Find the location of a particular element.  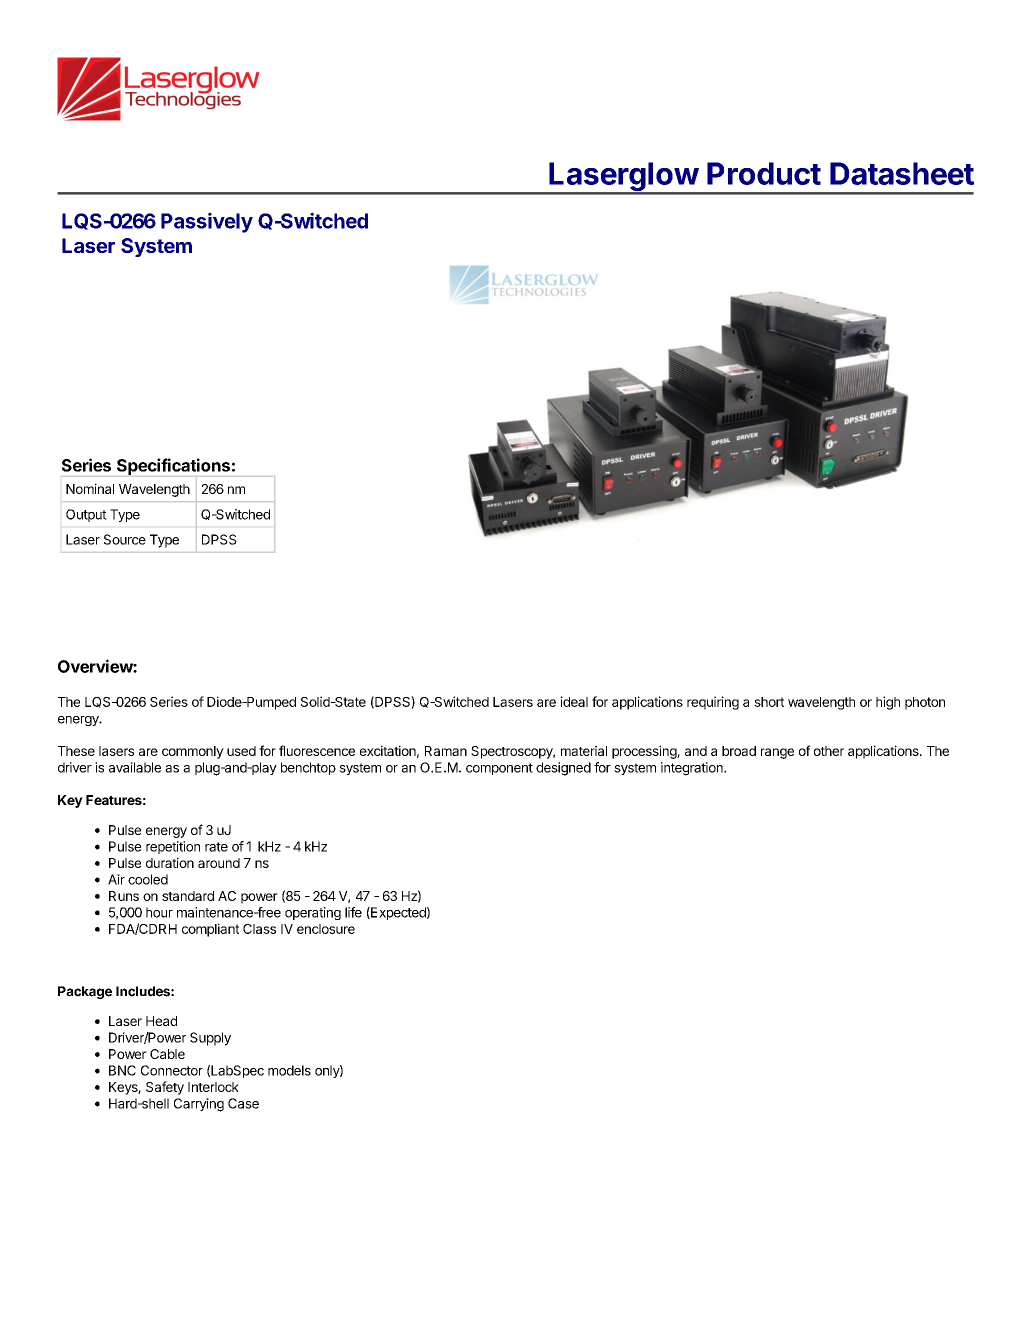

Product is located at coordinates (764, 173).
